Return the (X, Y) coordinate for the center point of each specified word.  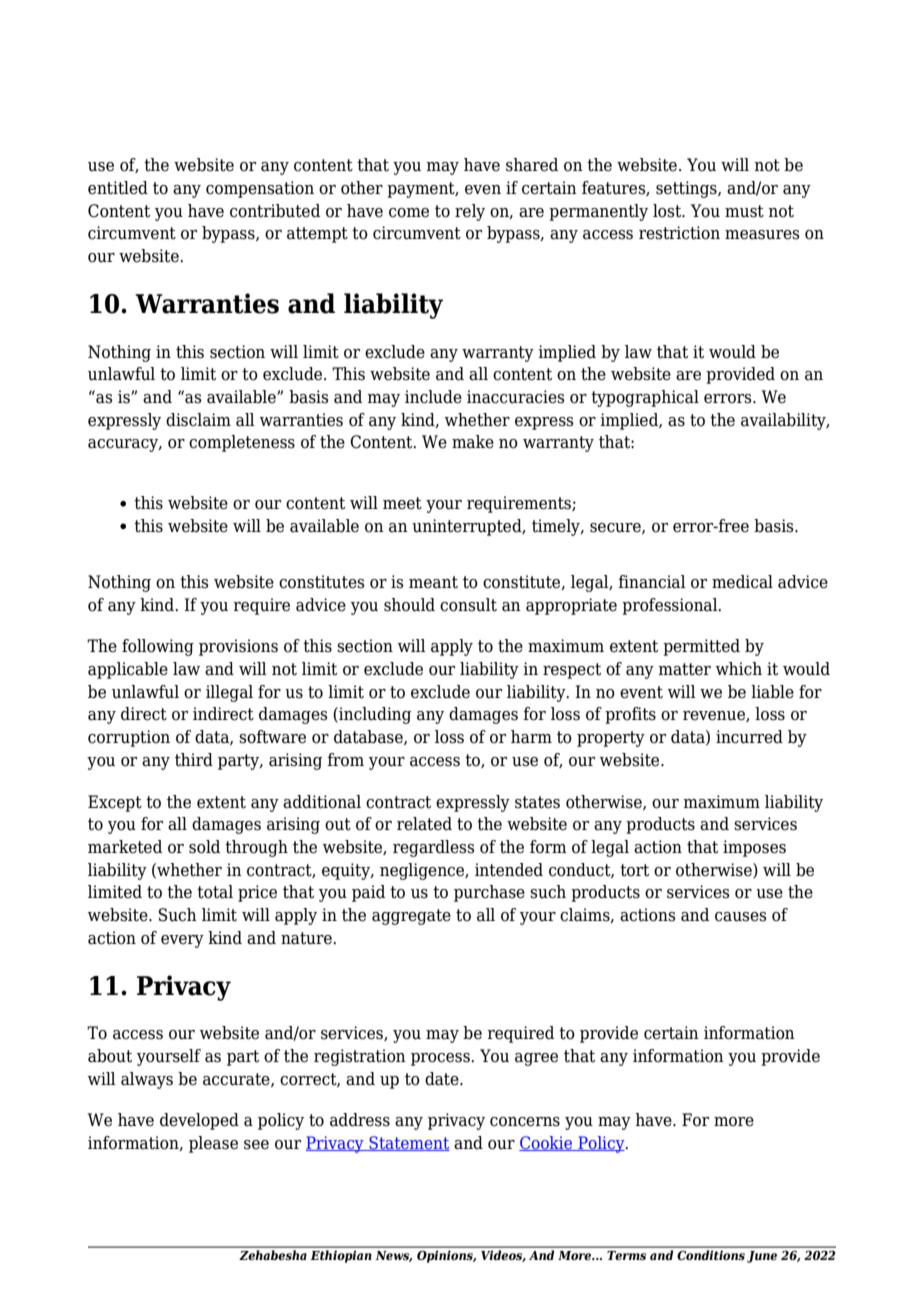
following (158, 647)
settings (687, 189)
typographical (645, 398)
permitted (701, 647)
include (433, 397)
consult (468, 605)
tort (634, 870)
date (443, 1079)
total (215, 892)
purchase (489, 893)
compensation (260, 189)
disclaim (198, 420)
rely (470, 212)
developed (199, 1121)
